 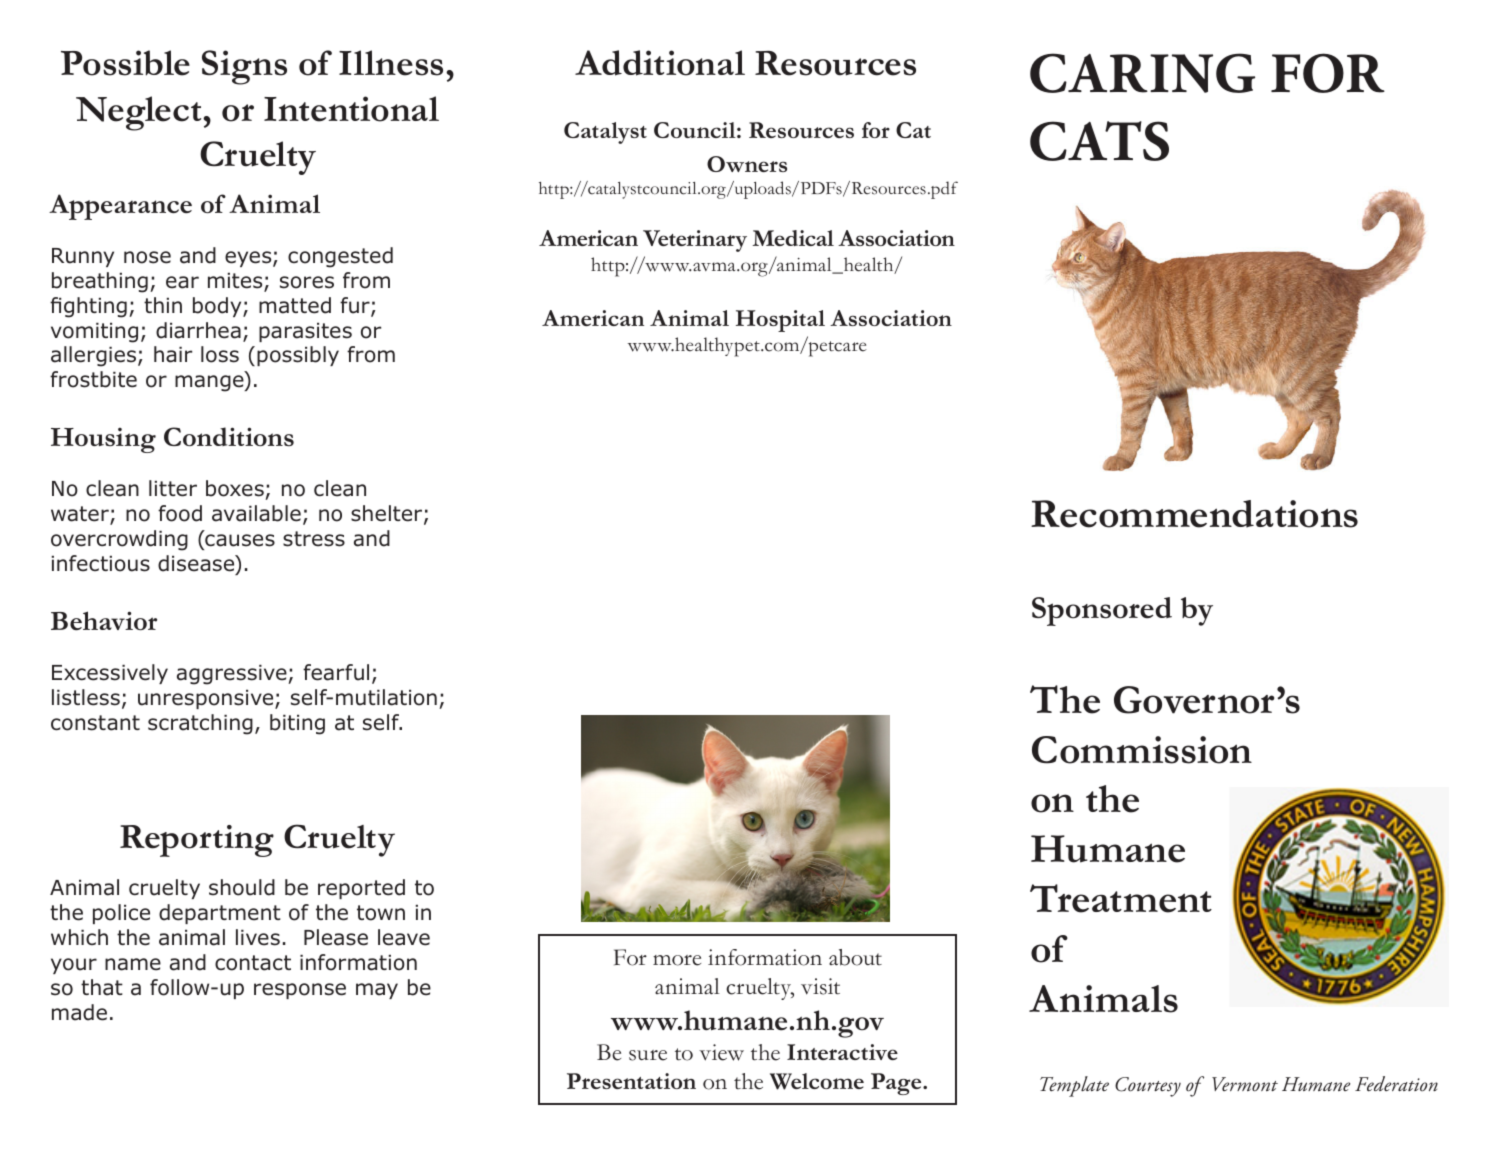 What do you see at coordinates (244, 67) in the screenshot?
I see `Signs` at bounding box center [244, 67].
